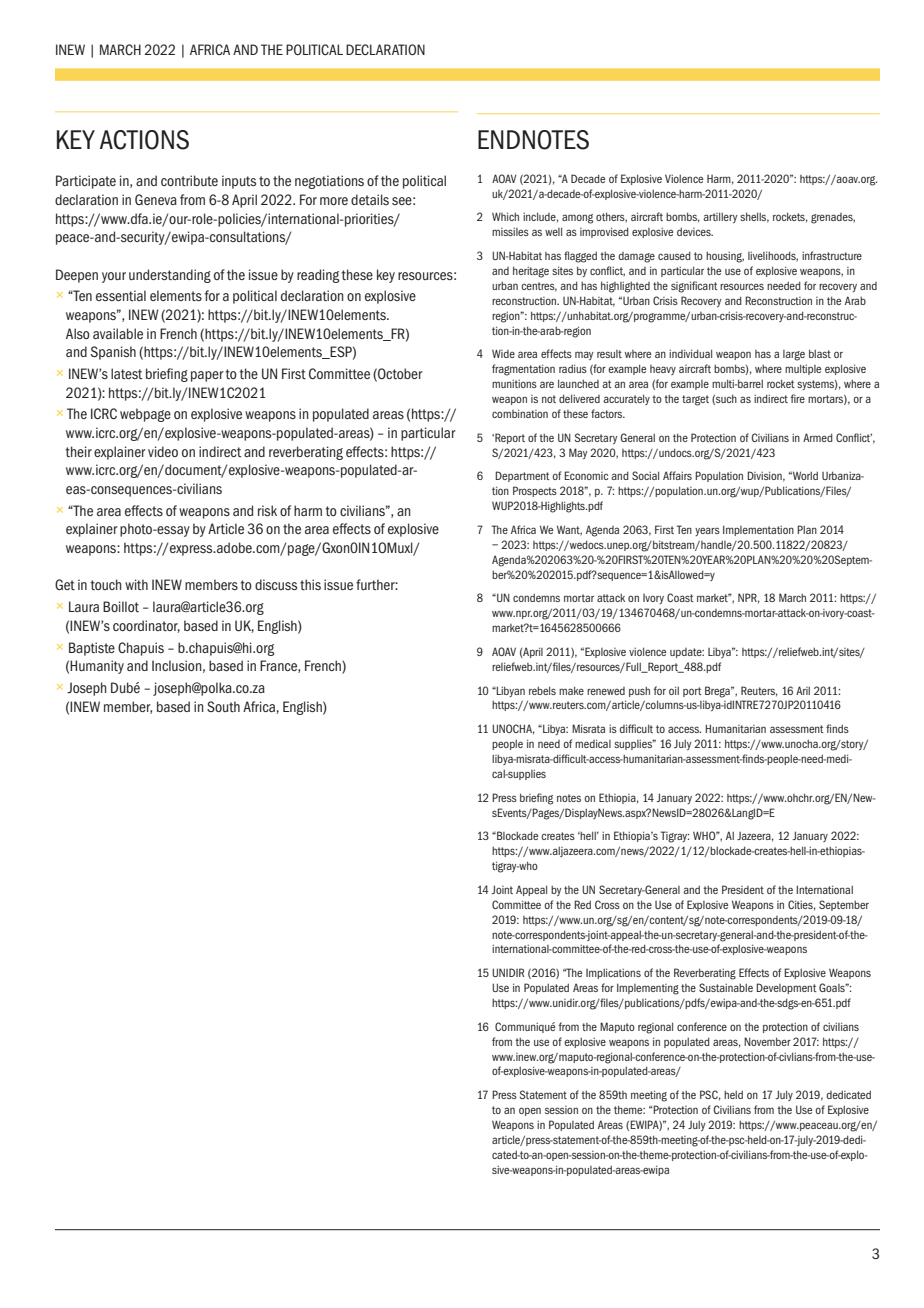 The height and width of the screenshot is (1308, 924). Describe the element at coordinates (767, 1041) in the screenshot. I see `November` at that location.
